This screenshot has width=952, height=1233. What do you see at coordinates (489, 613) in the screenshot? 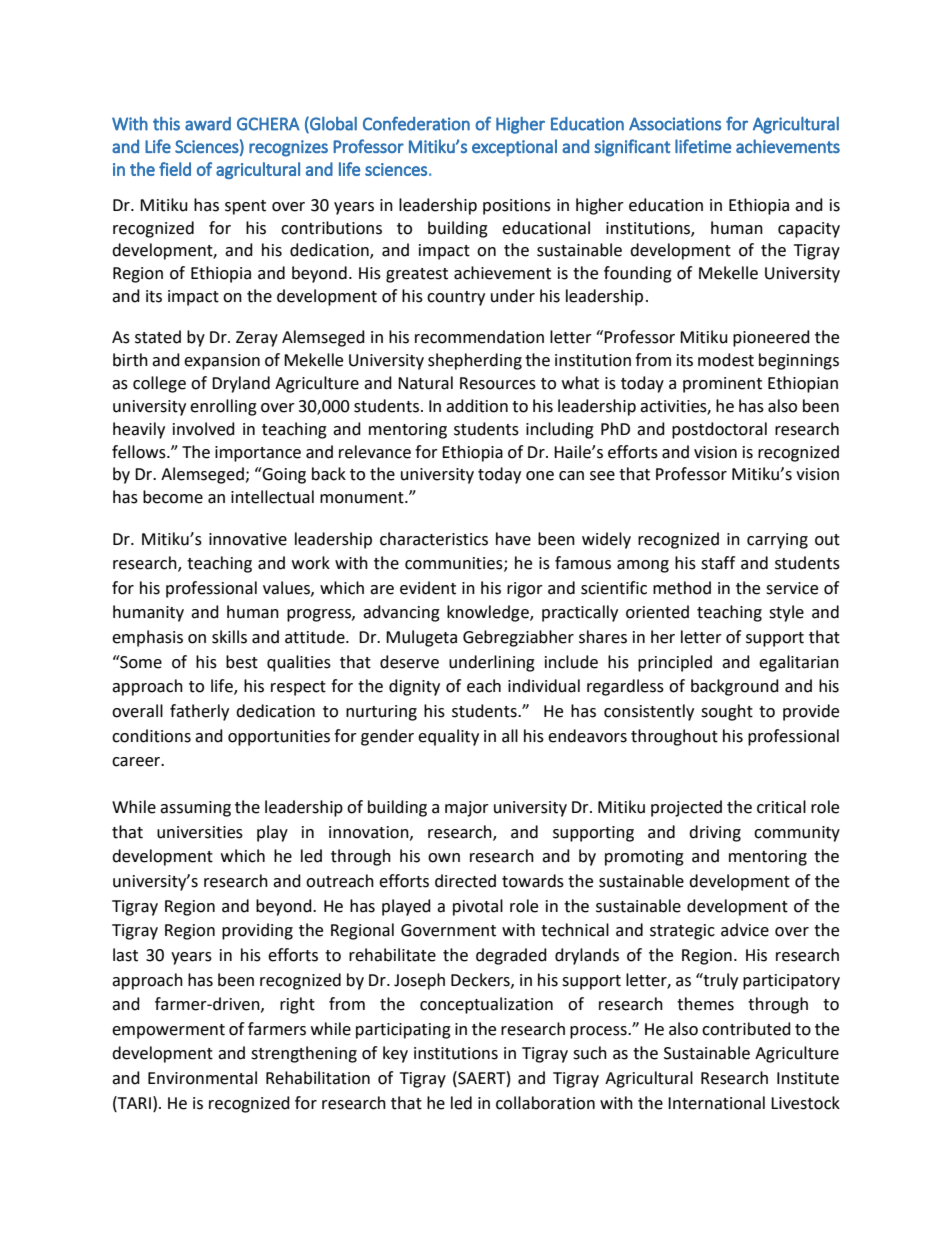
I see `knowledge` at bounding box center [489, 613].
